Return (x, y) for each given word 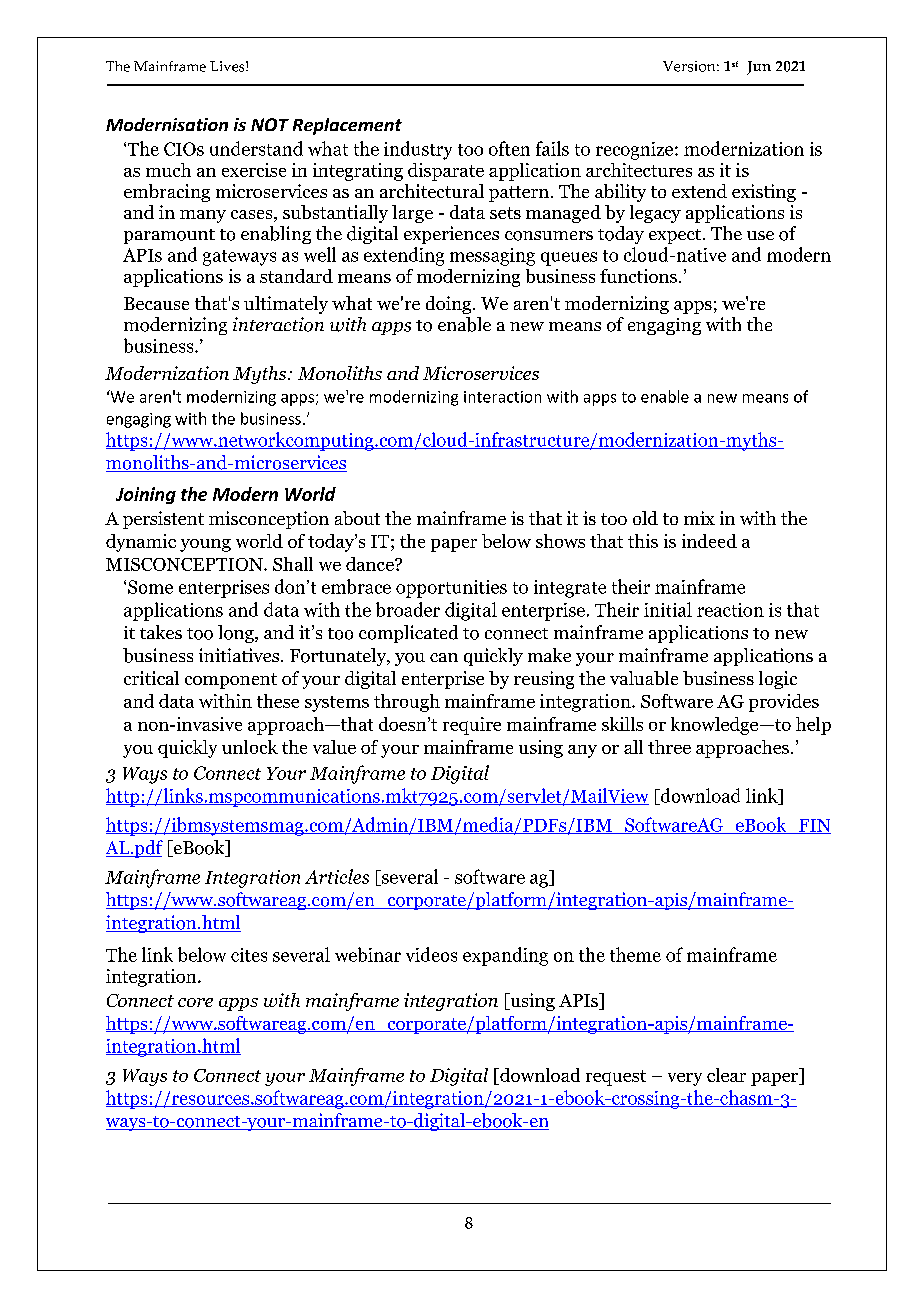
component (231, 681)
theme (635, 954)
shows (560, 541)
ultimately (286, 305)
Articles (337, 876)
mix (699, 518)
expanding (505, 956)
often (509, 148)
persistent (163, 520)
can (444, 657)
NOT (270, 124)
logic (778, 680)
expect (676, 236)
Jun (759, 68)
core (195, 1002)
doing (450, 305)
